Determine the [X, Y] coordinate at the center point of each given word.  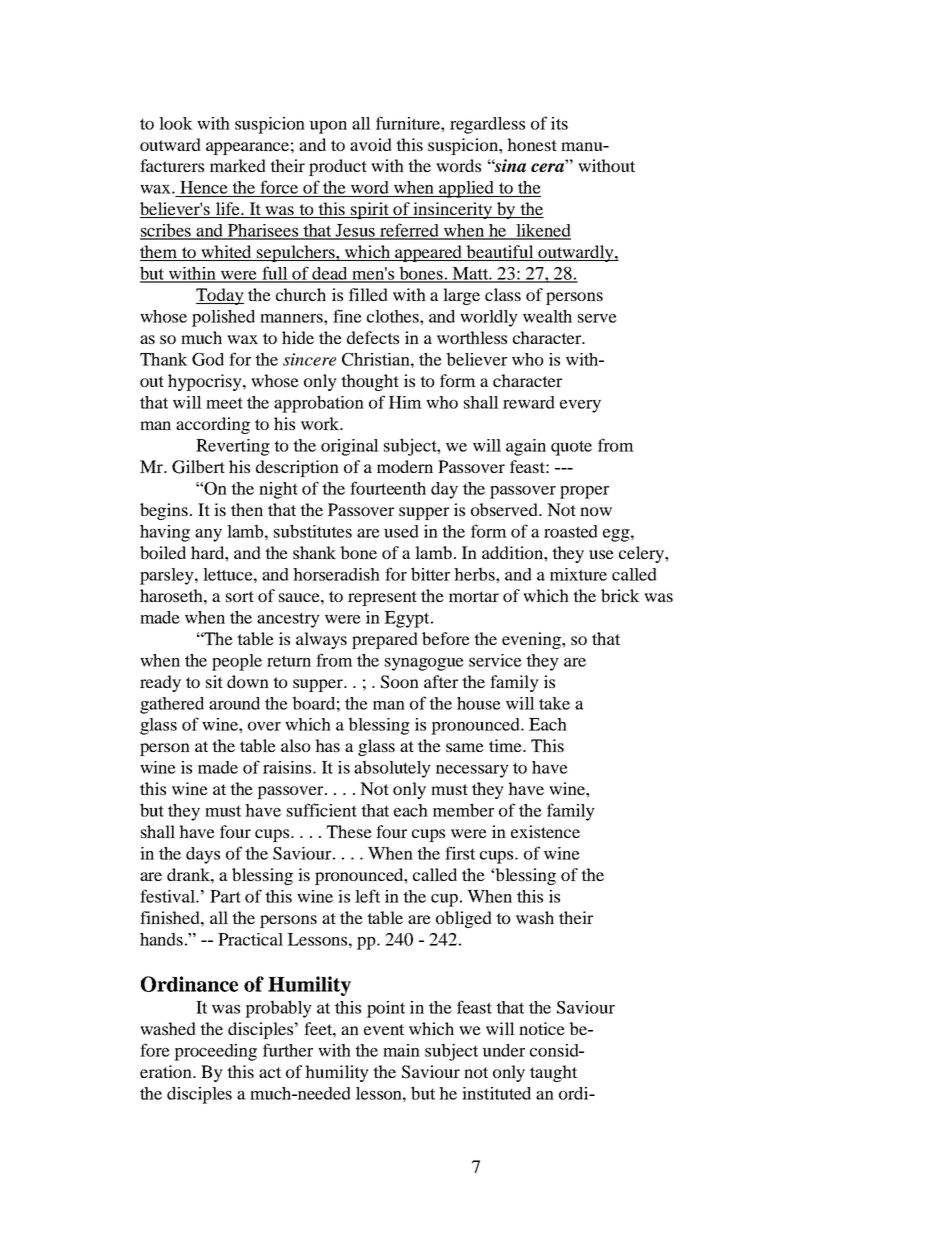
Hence [204, 187]
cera [549, 167]
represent [382, 598]
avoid [371, 144]
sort [240, 596]
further [288, 1050]
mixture [578, 574]
